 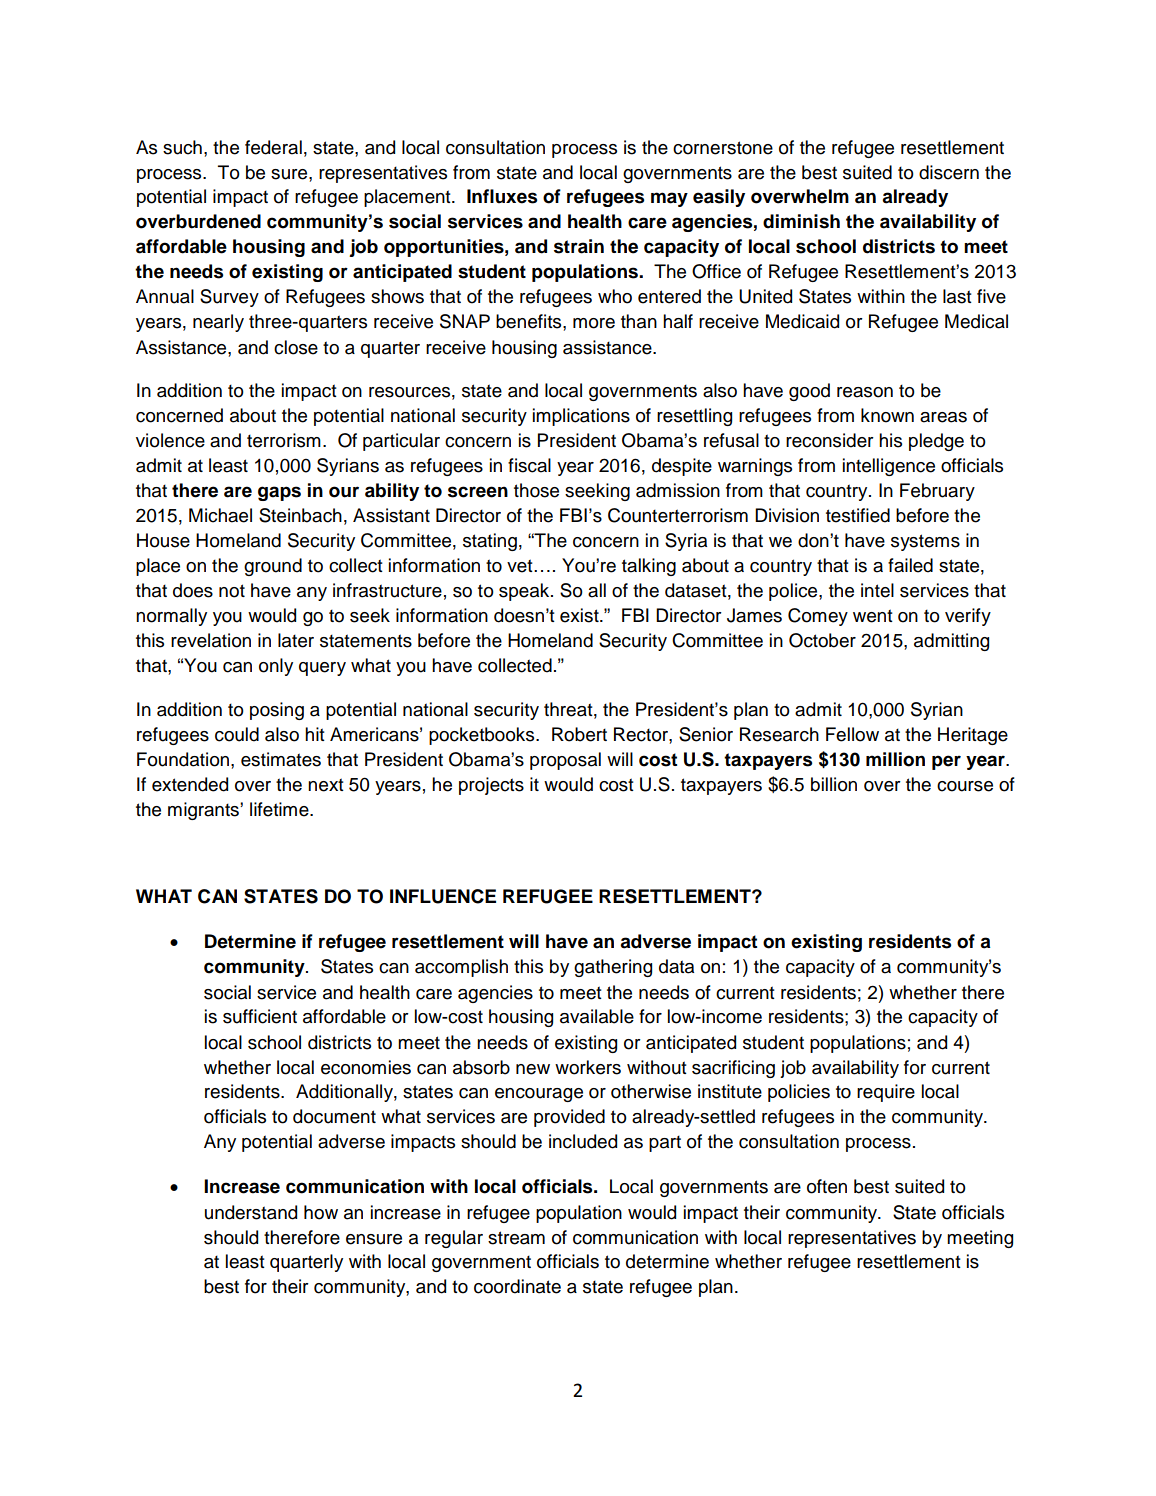 What do you see at coordinates (886, 1093) in the screenshot?
I see `require` at bounding box center [886, 1093].
